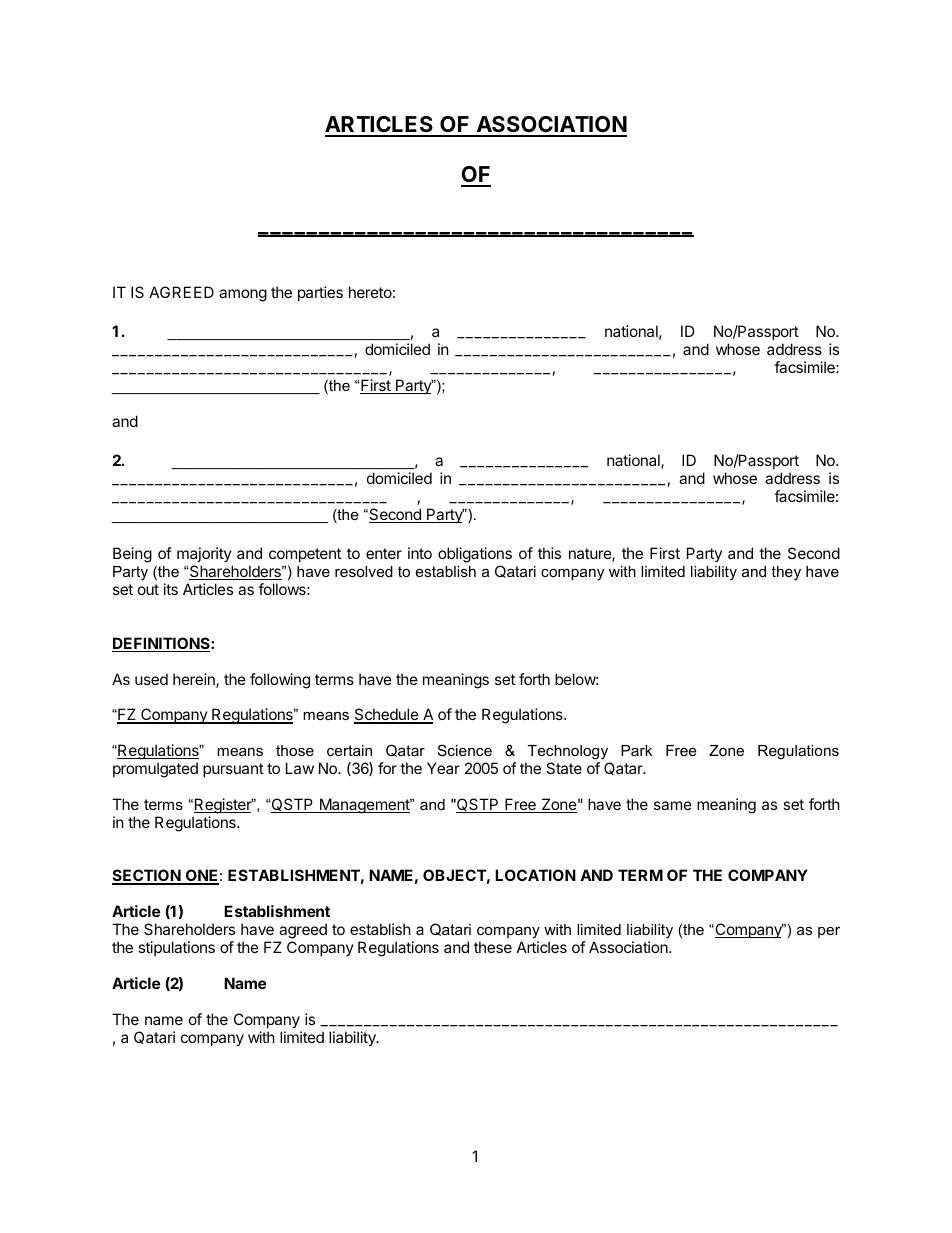 The height and width of the document is (1233, 952). I want to click on among, so click(243, 295).
